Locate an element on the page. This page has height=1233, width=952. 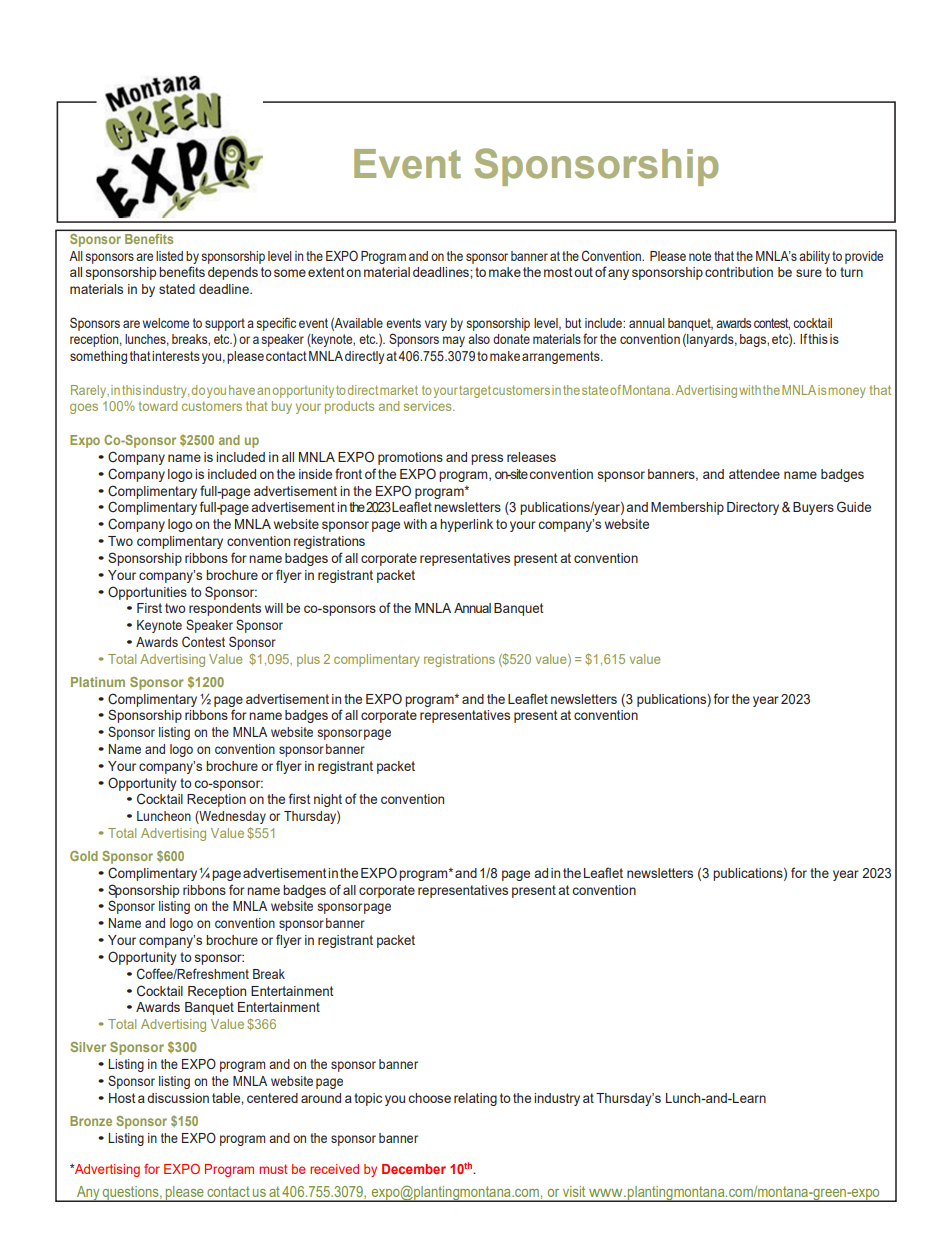
plus is located at coordinates (308, 660).
